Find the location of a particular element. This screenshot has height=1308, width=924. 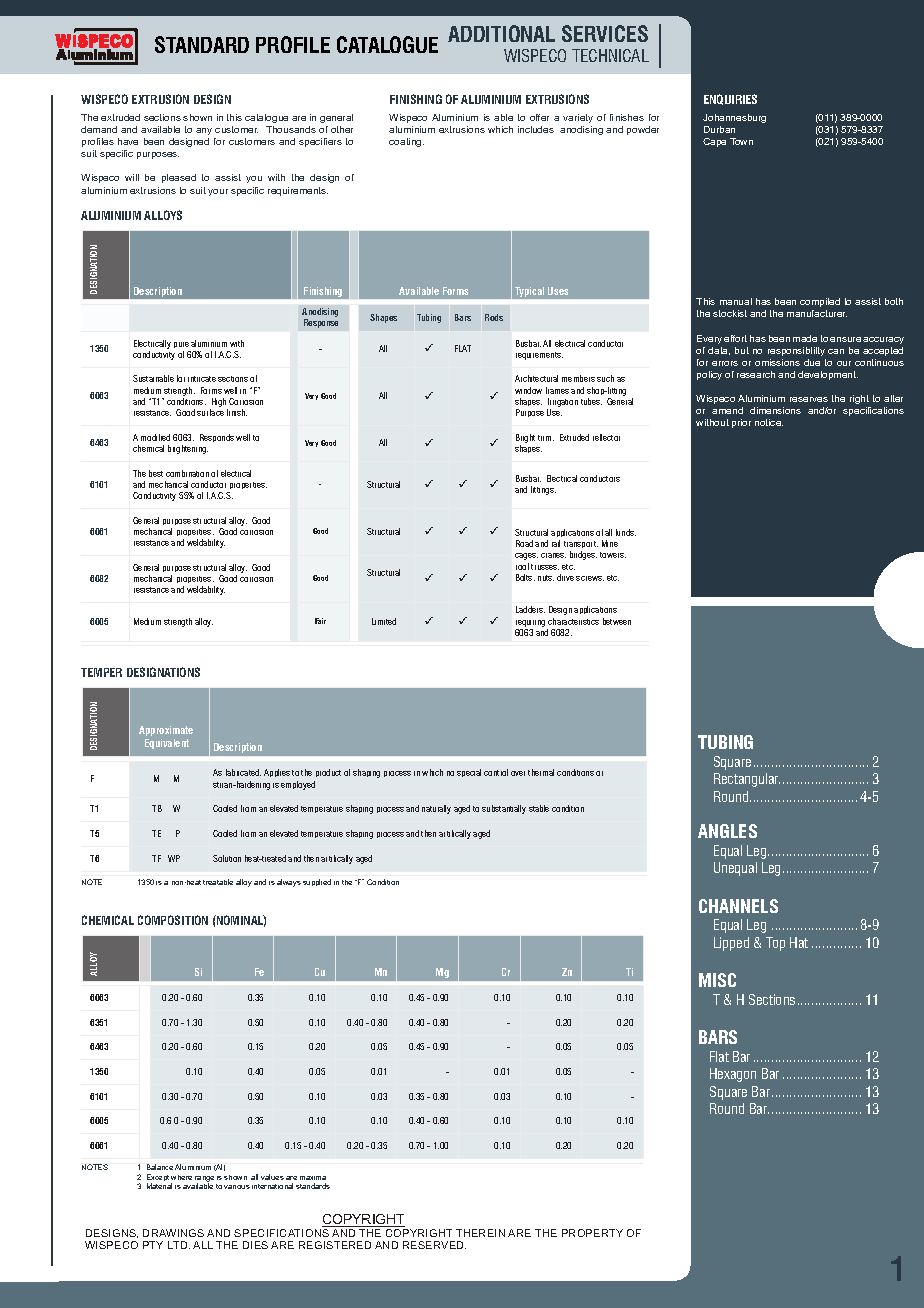

pure is located at coordinates (181, 345).
